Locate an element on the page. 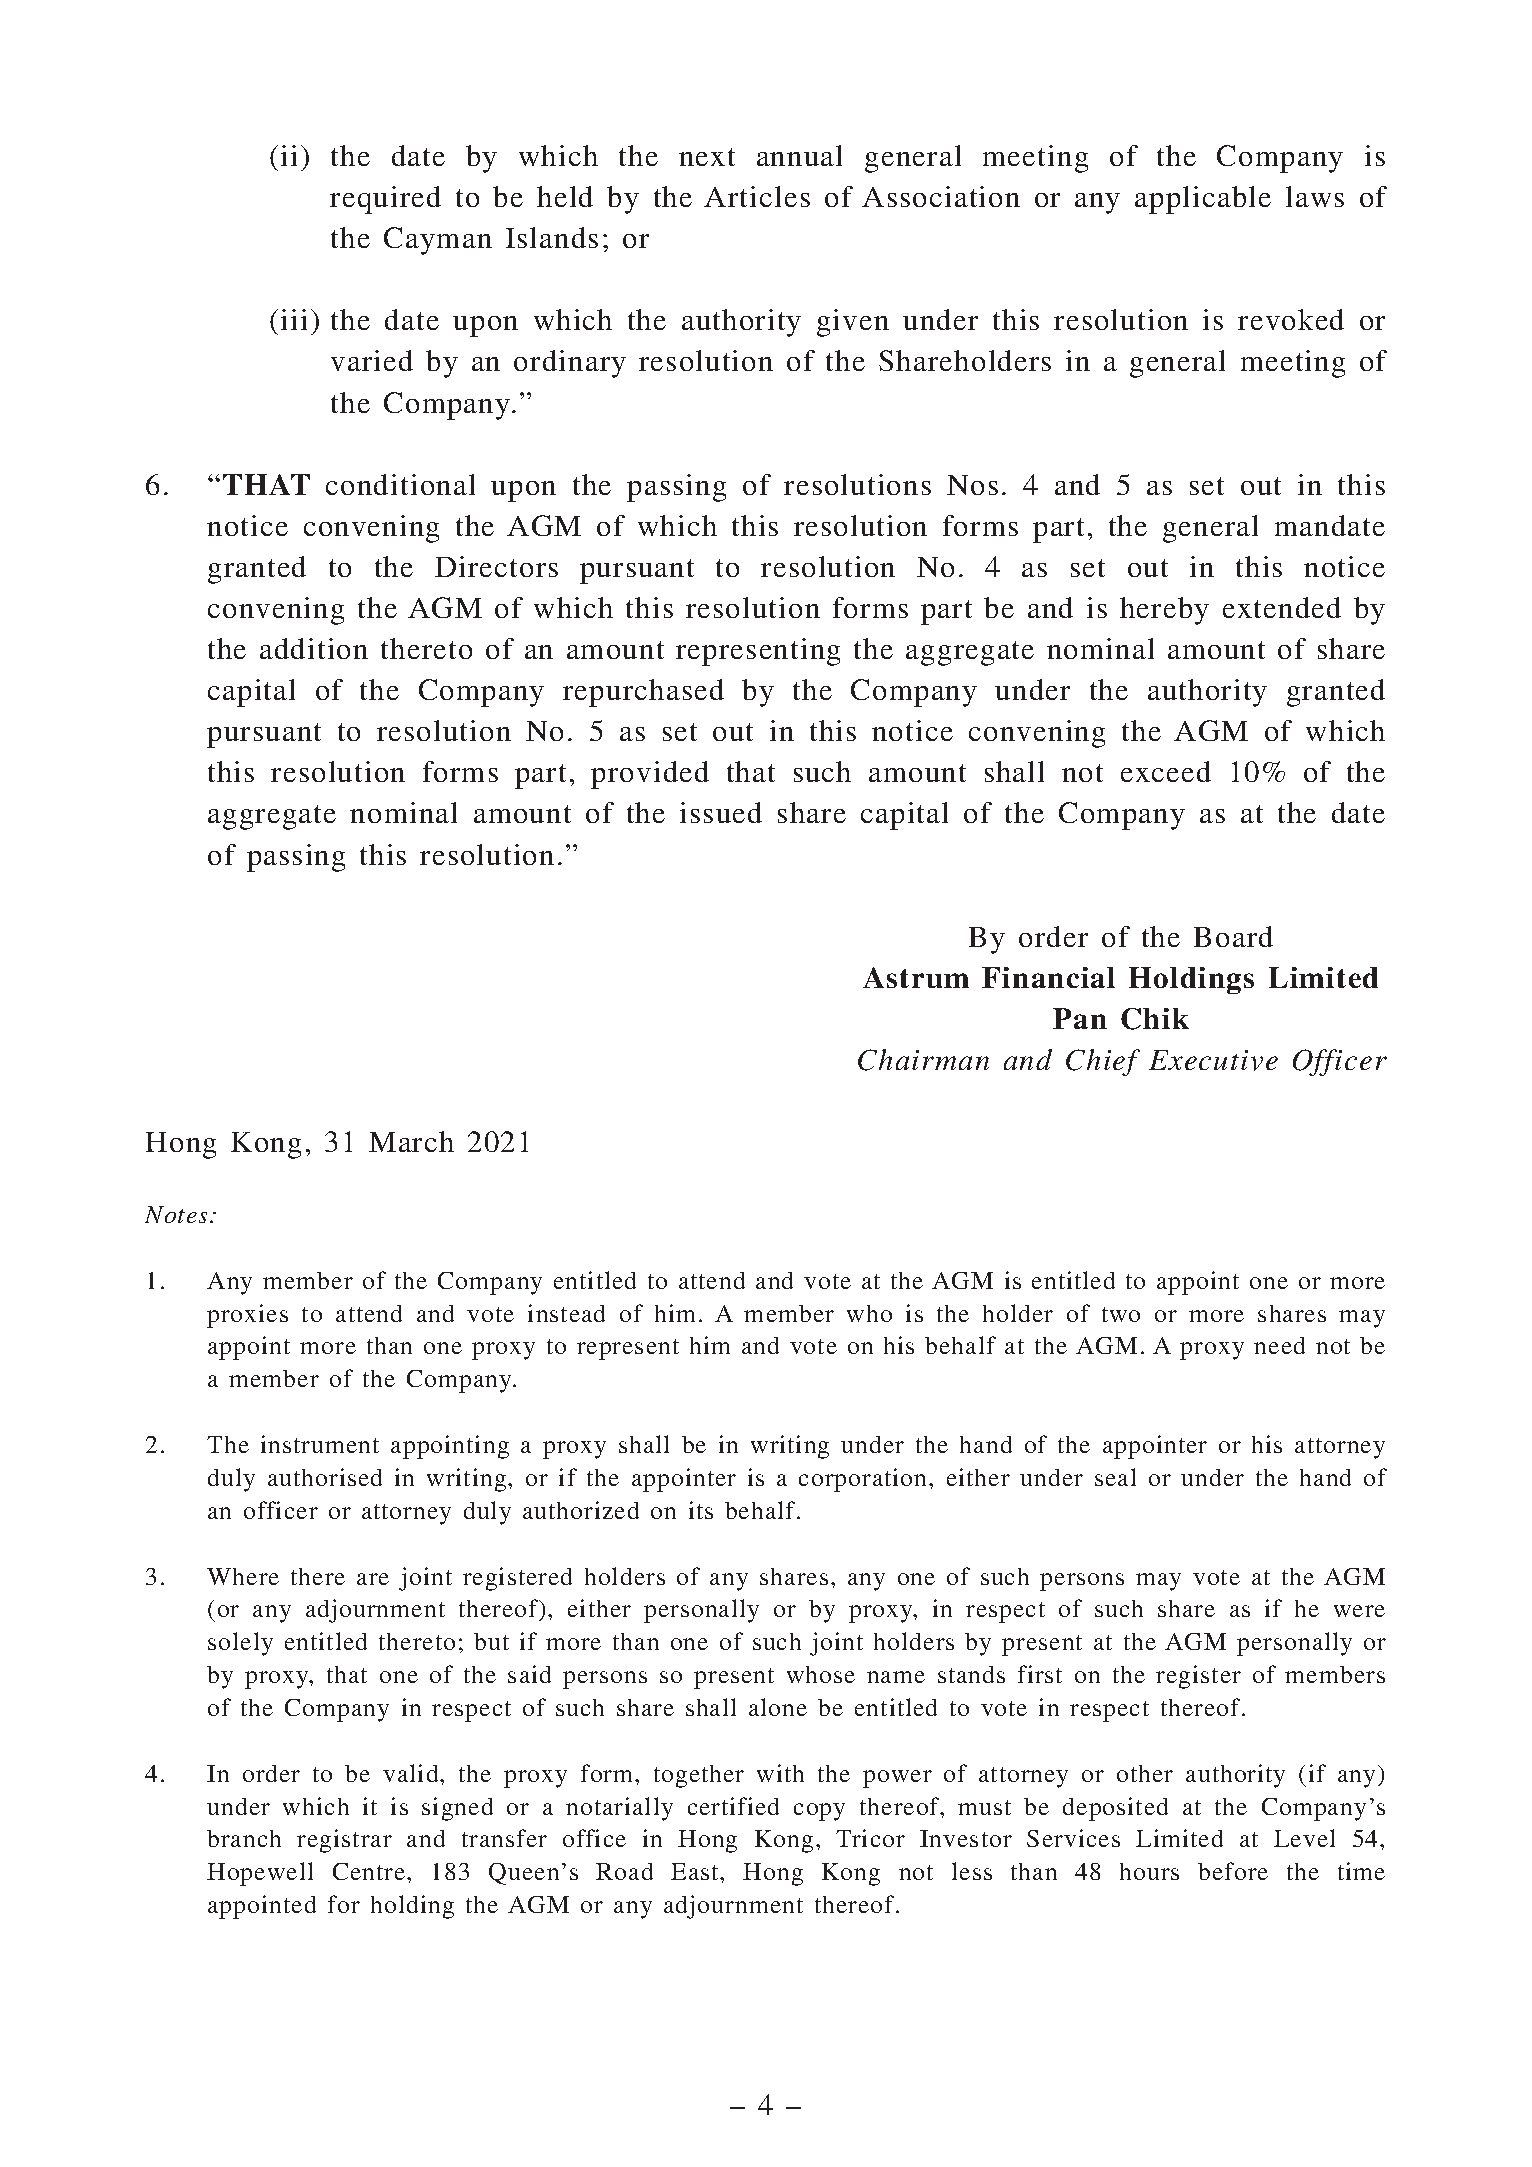  Chairman is located at coordinates (923, 1060).
